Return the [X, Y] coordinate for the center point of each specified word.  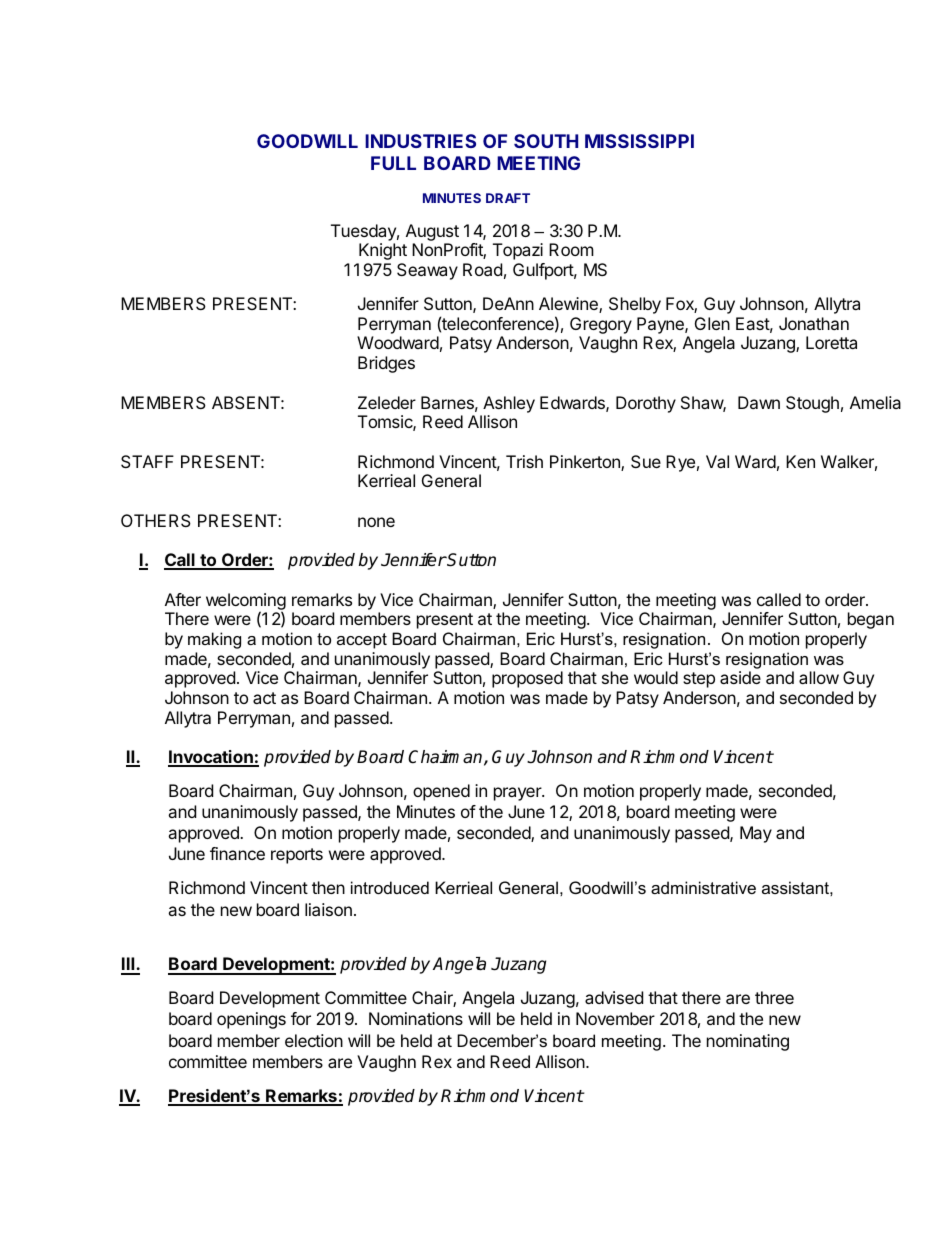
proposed [527, 679]
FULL [393, 163]
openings [251, 1020]
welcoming [246, 602]
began [871, 620]
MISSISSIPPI [639, 141]
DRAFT [508, 198]
